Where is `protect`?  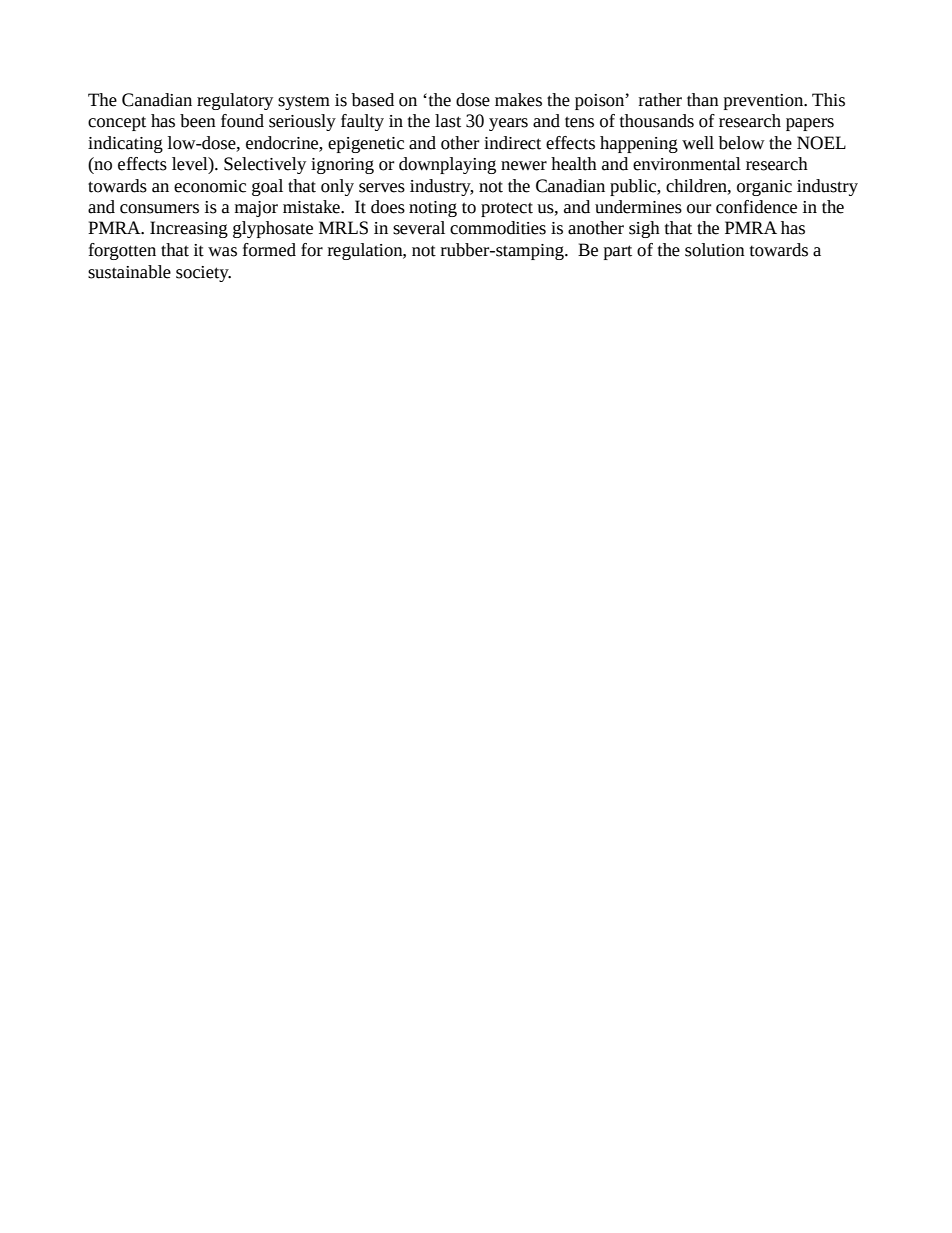
protect is located at coordinates (507, 209).
